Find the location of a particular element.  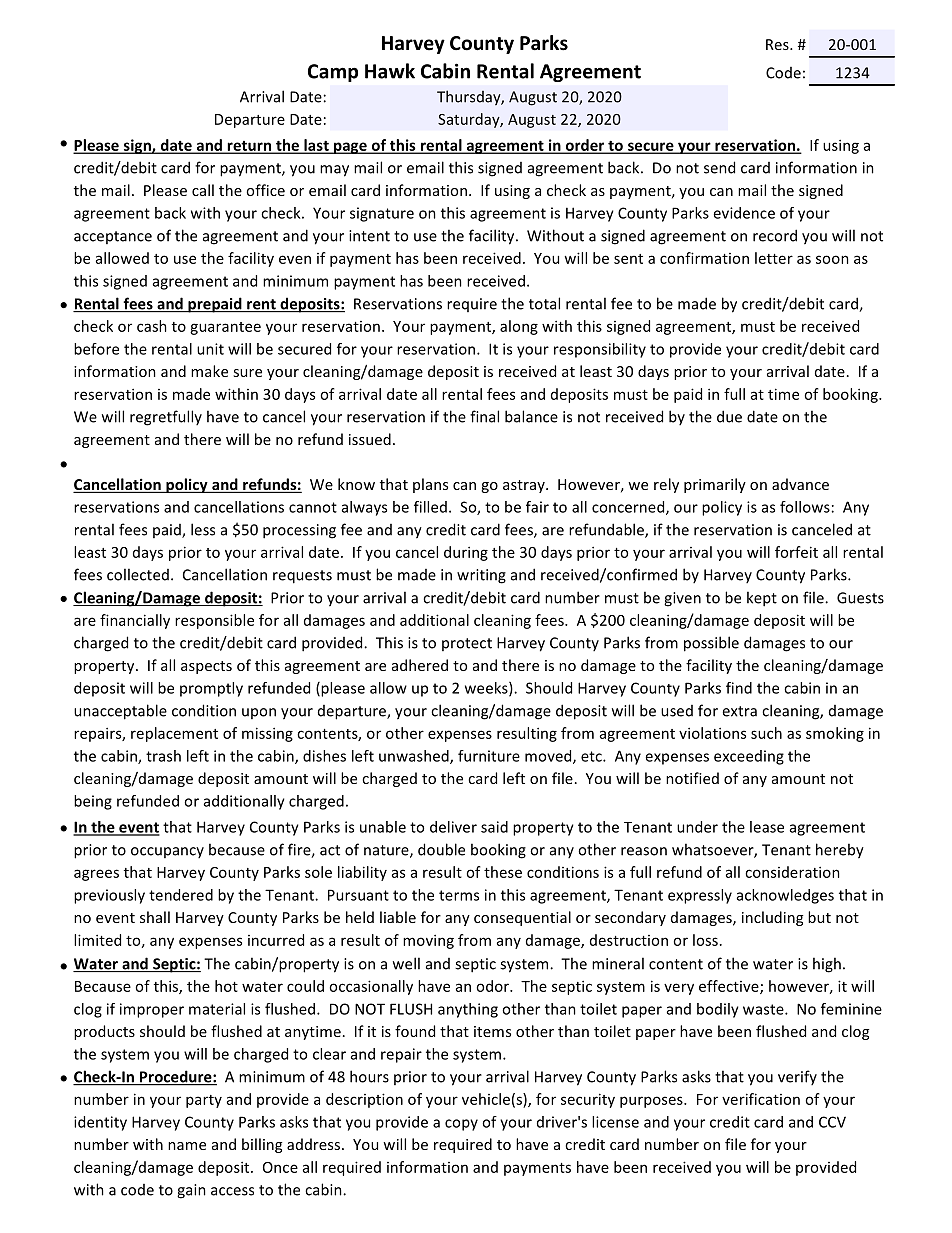

moving is located at coordinates (428, 941).
